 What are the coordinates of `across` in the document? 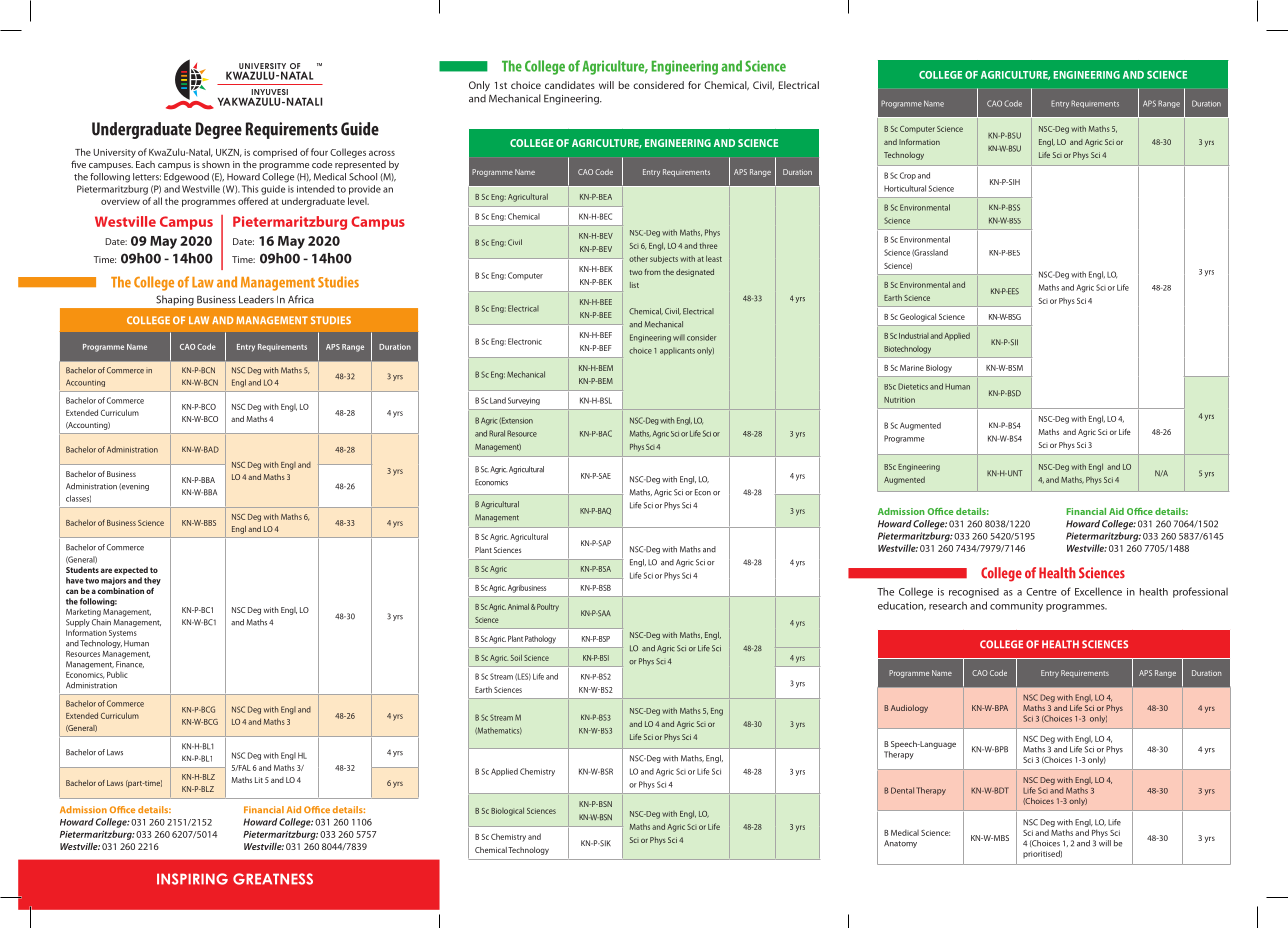 It's located at (382, 153).
